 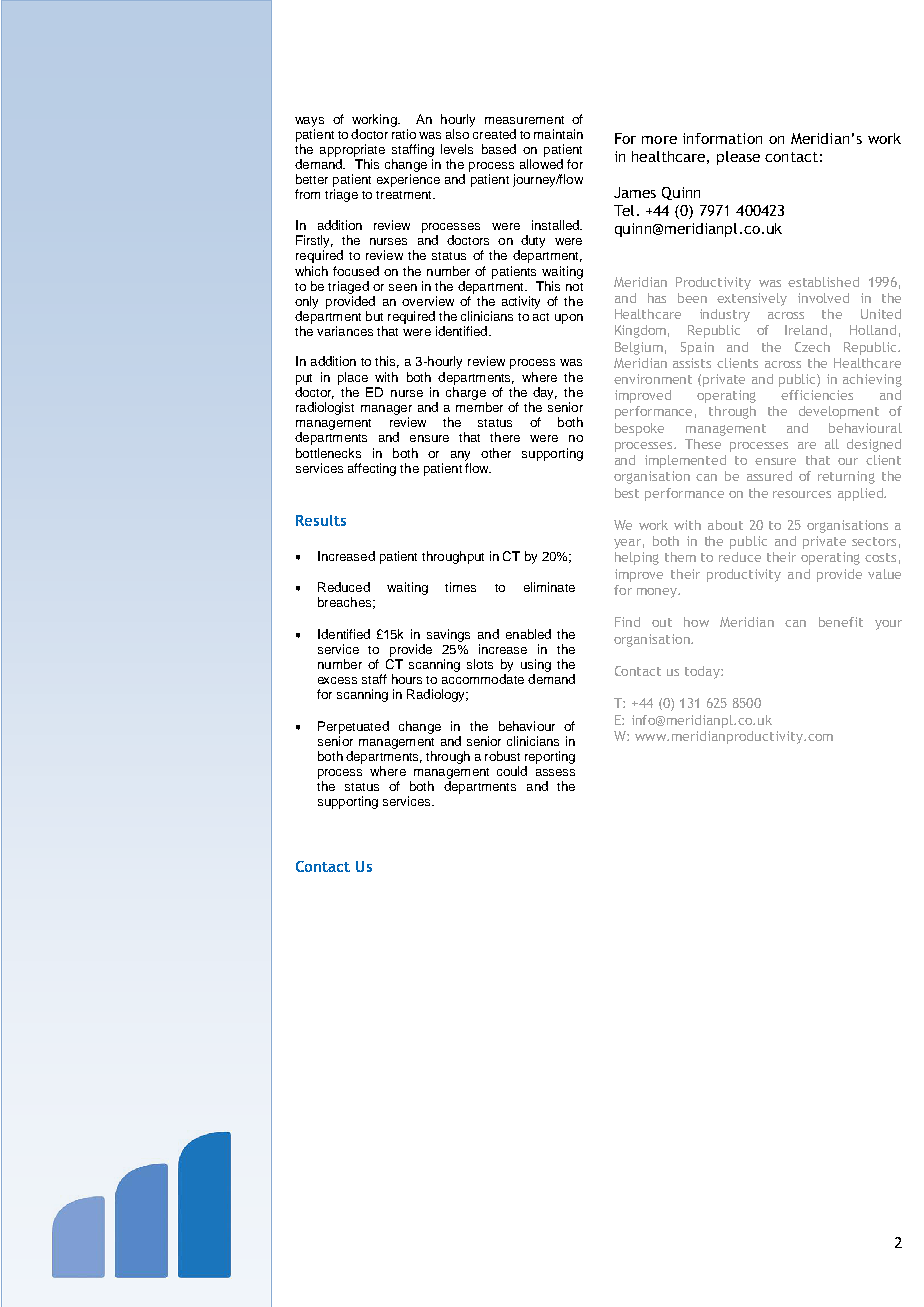 I want to click on affecting, so click(x=372, y=469).
